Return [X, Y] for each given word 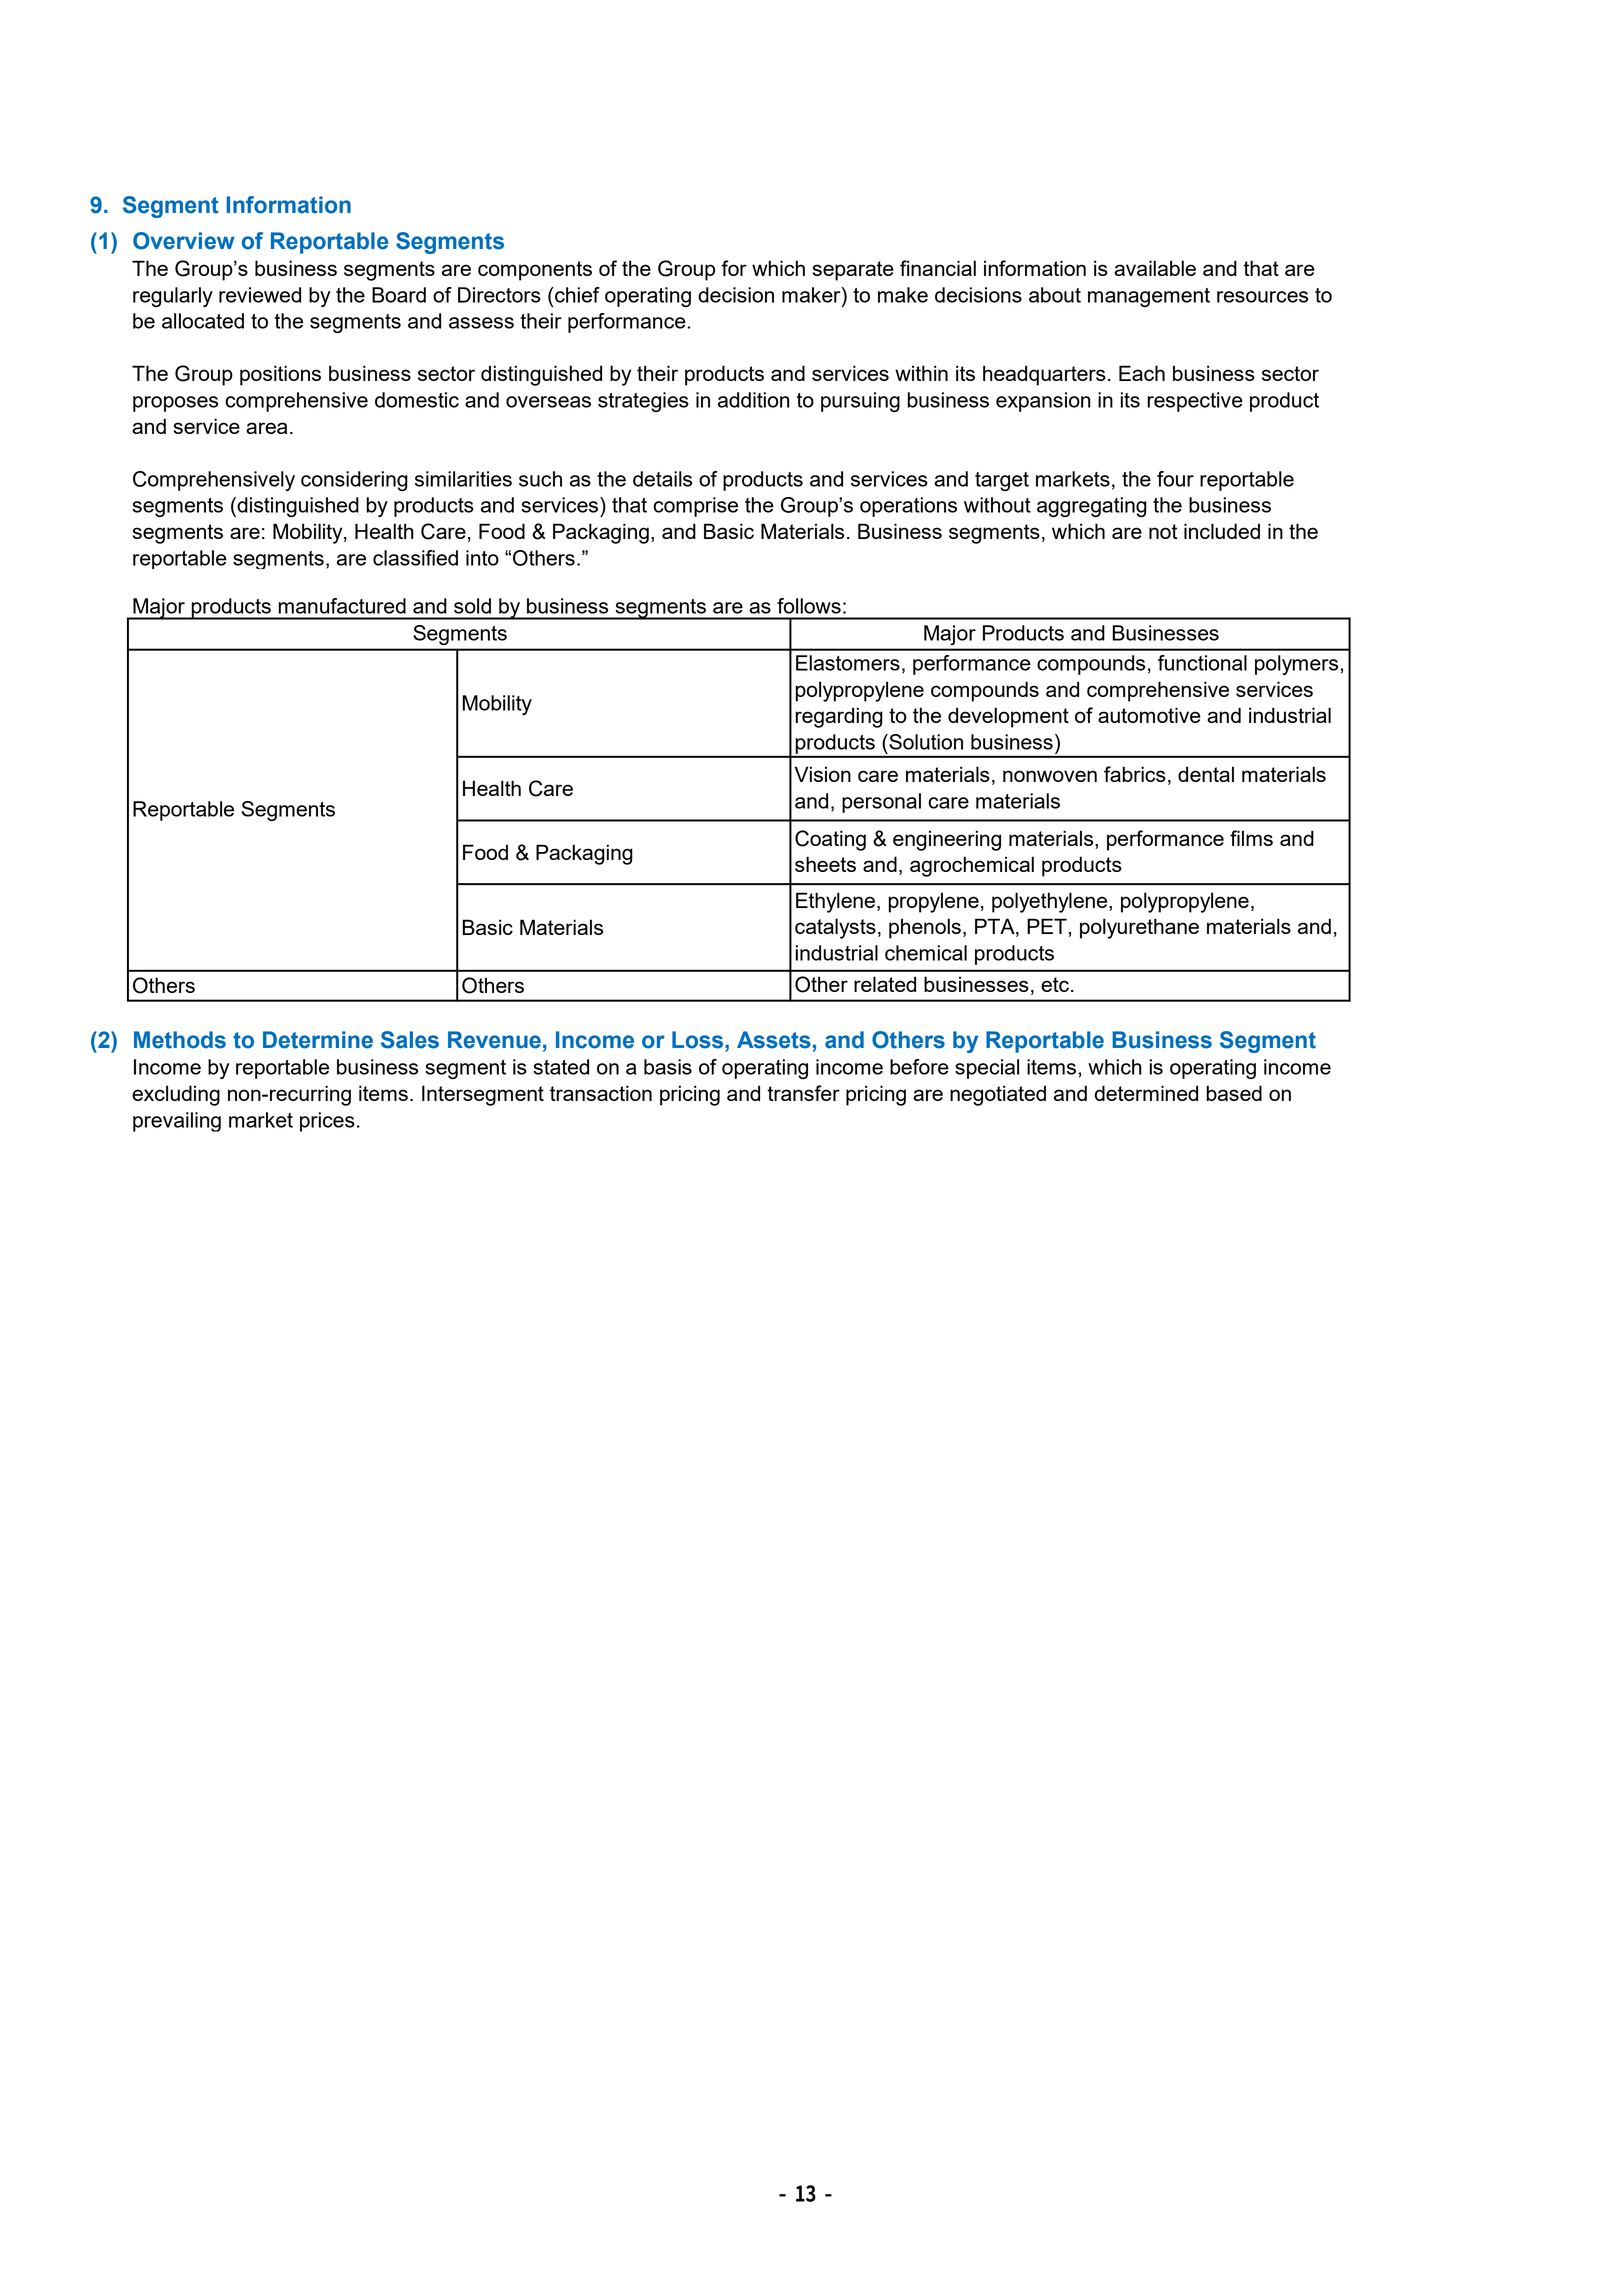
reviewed [260, 295]
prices [327, 1122]
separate [853, 271]
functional [1202, 663]
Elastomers [848, 663]
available [1155, 268]
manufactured [342, 606]
